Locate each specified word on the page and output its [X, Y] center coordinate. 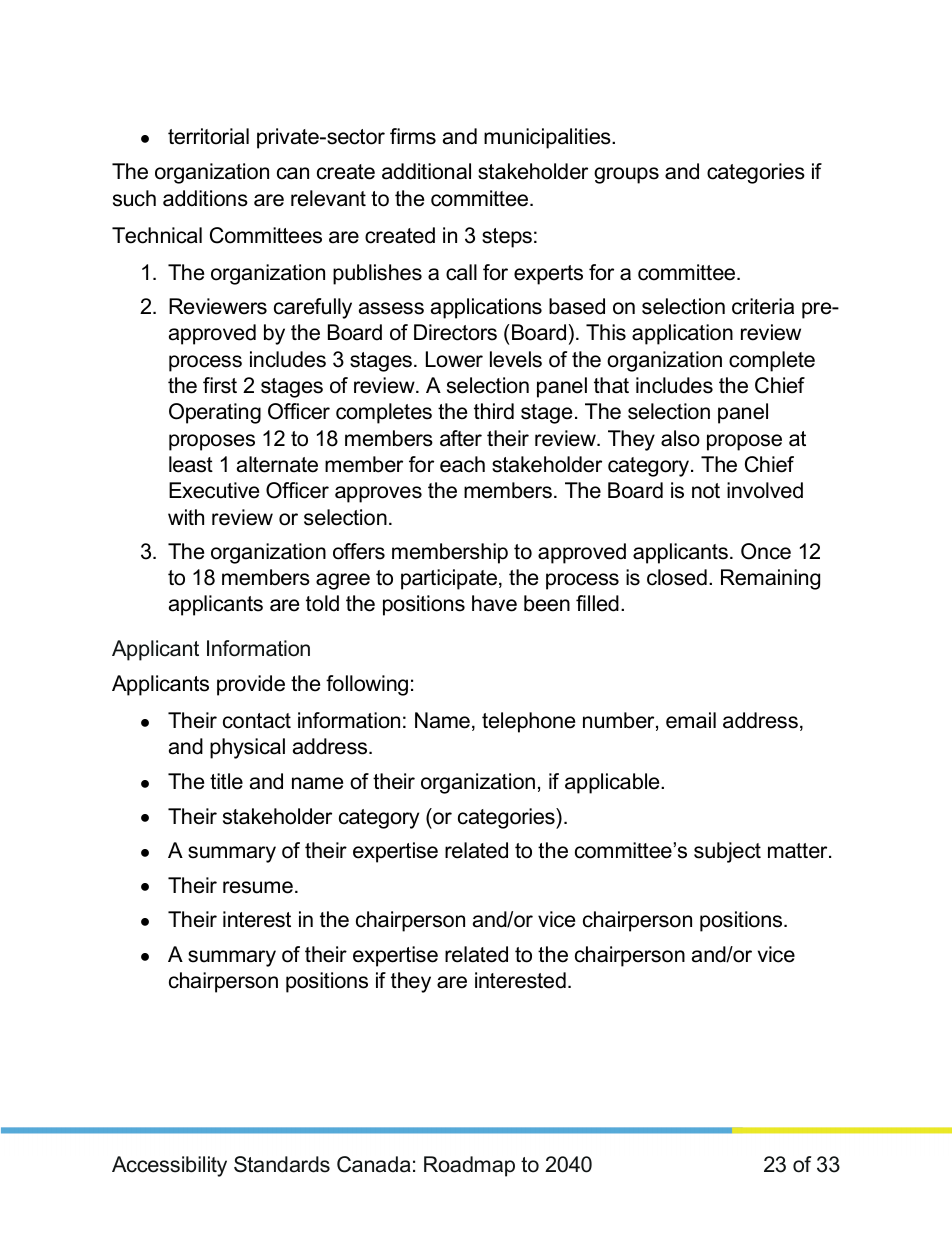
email [691, 720]
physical [247, 748]
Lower [454, 359]
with [186, 517]
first [220, 385]
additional [426, 171]
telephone [528, 722]
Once [766, 551]
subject [727, 852]
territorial [208, 136]
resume [258, 887]
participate [449, 579]
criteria [763, 306]
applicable [613, 783]
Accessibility [169, 1166]
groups [626, 175]
